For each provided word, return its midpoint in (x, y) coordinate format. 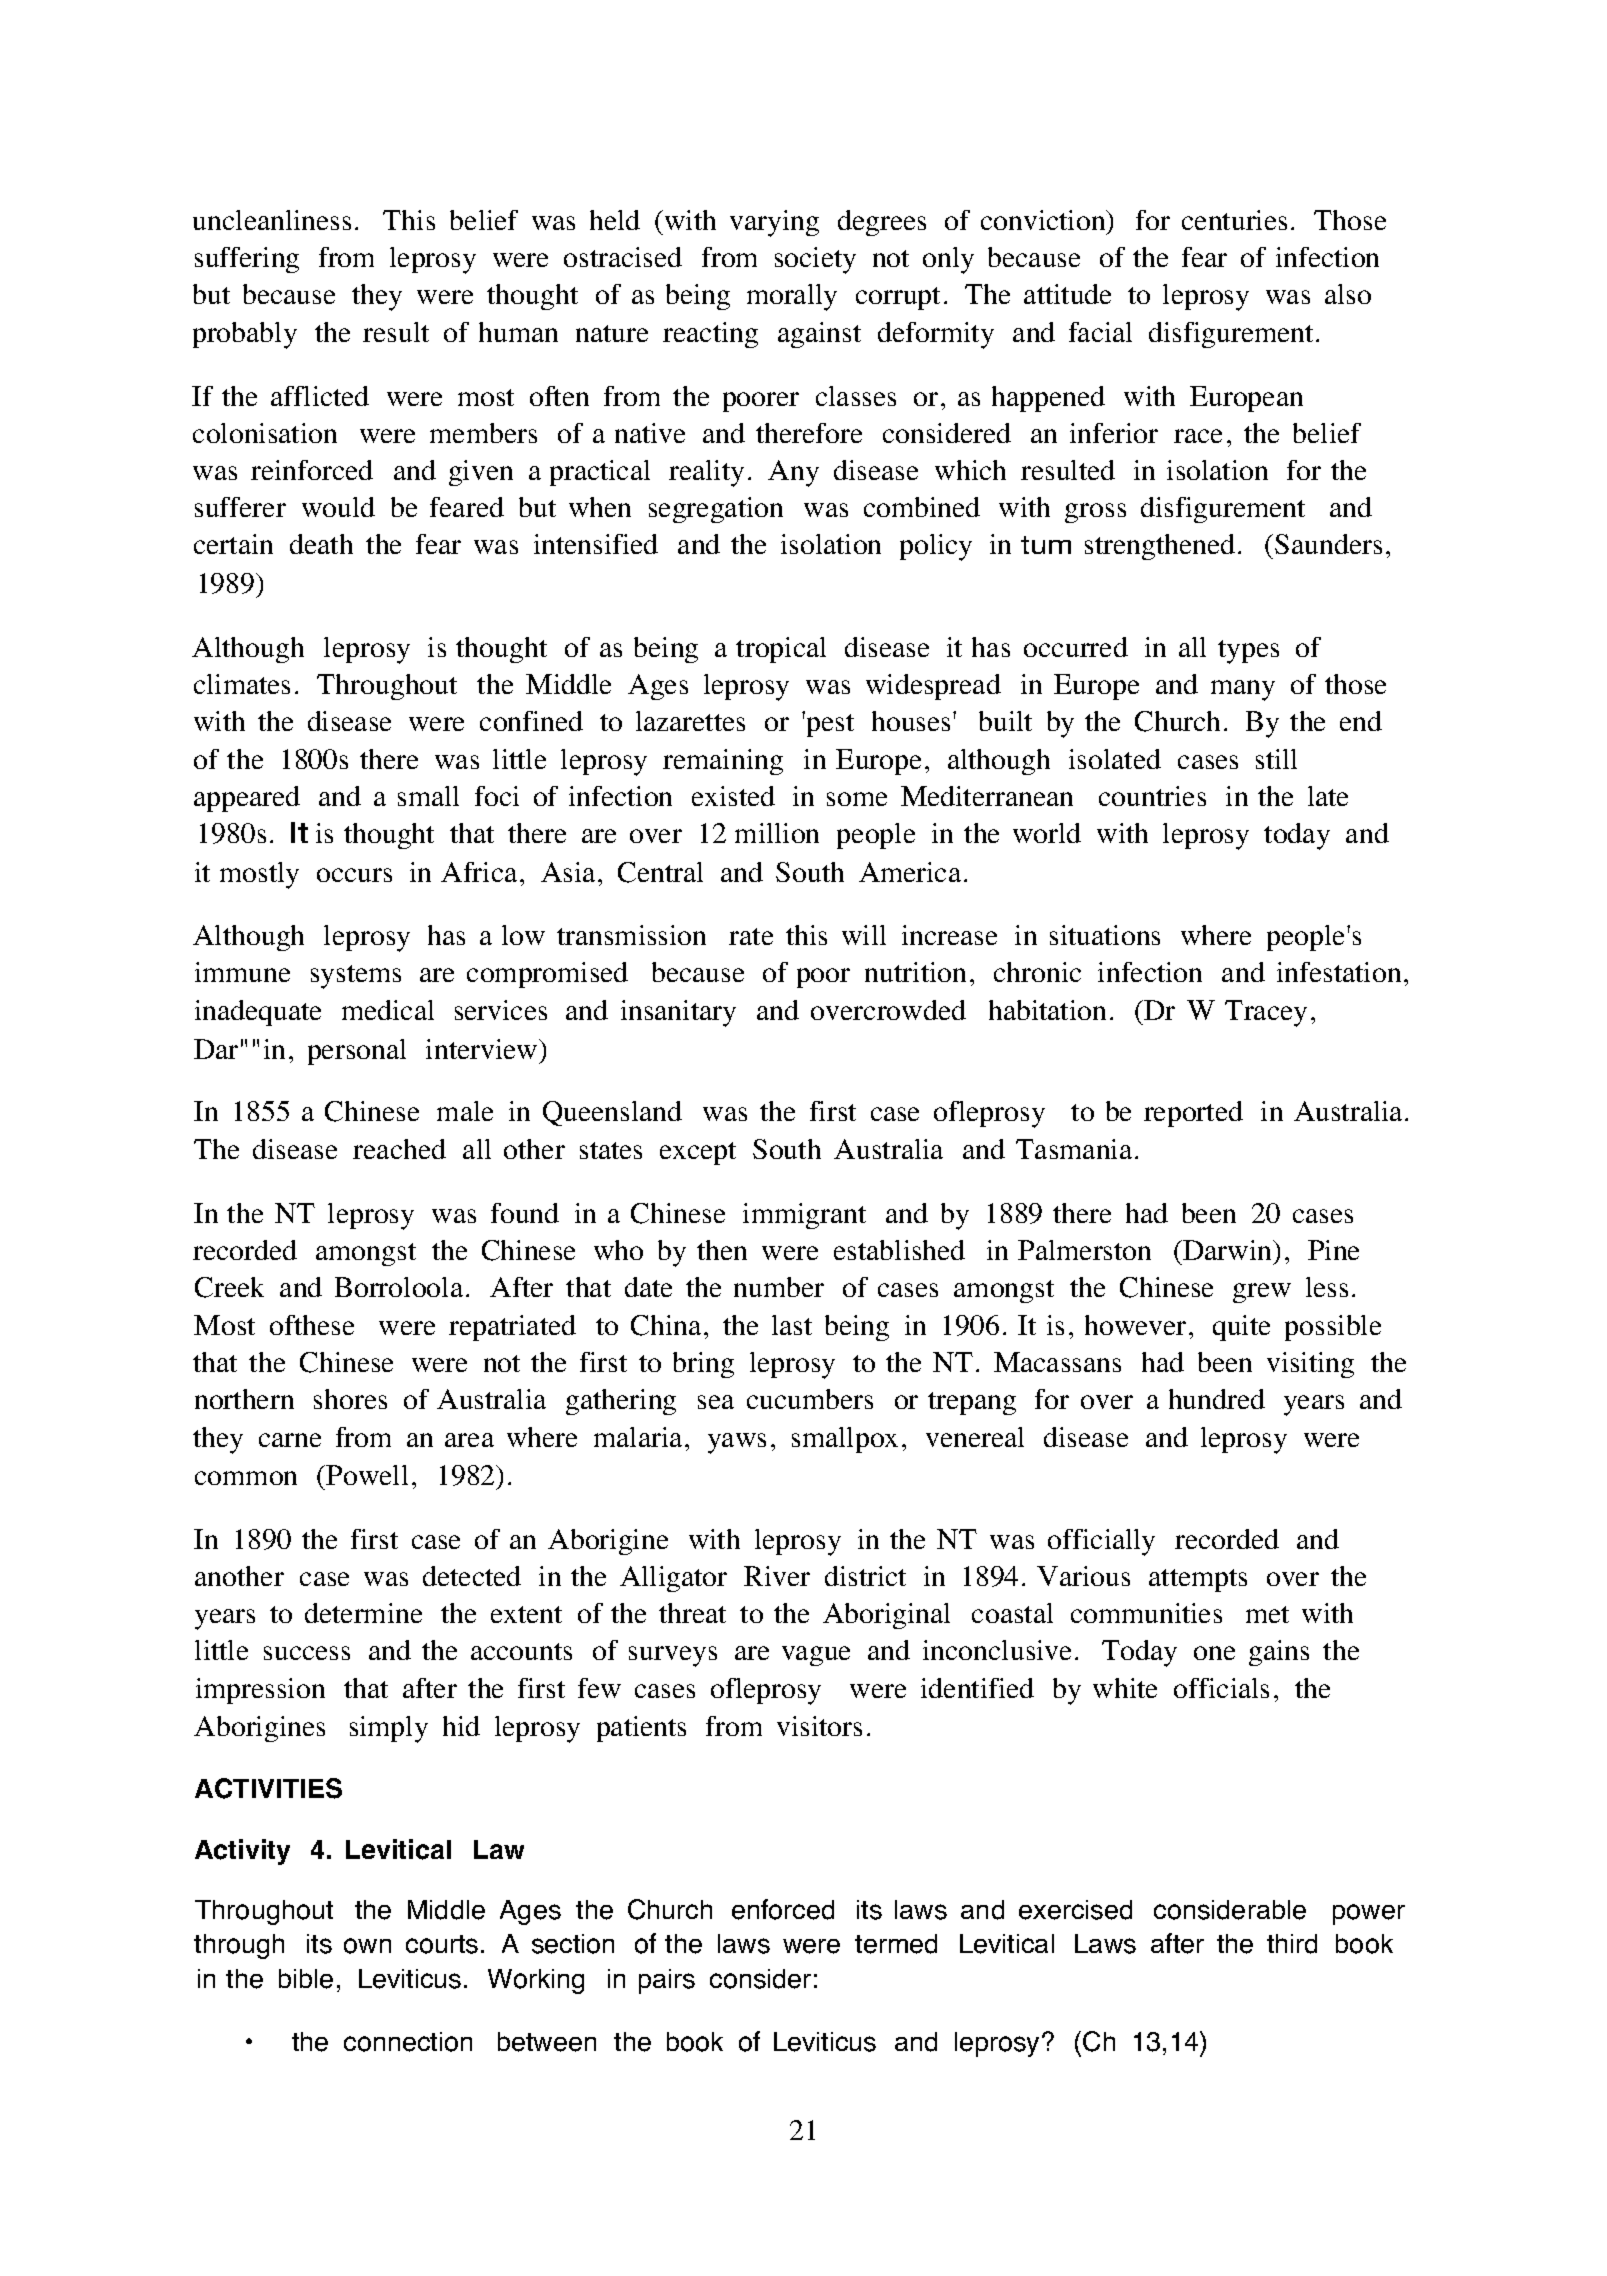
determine (363, 1613)
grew (1262, 1293)
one (1214, 1653)
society (815, 260)
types (1248, 652)
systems (356, 977)
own (367, 1946)
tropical (781, 650)
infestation (1339, 972)
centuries (1234, 220)
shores (350, 1399)
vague (816, 1656)
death (321, 544)
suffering (247, 260)
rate (751, 936)
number (779, 1287)
